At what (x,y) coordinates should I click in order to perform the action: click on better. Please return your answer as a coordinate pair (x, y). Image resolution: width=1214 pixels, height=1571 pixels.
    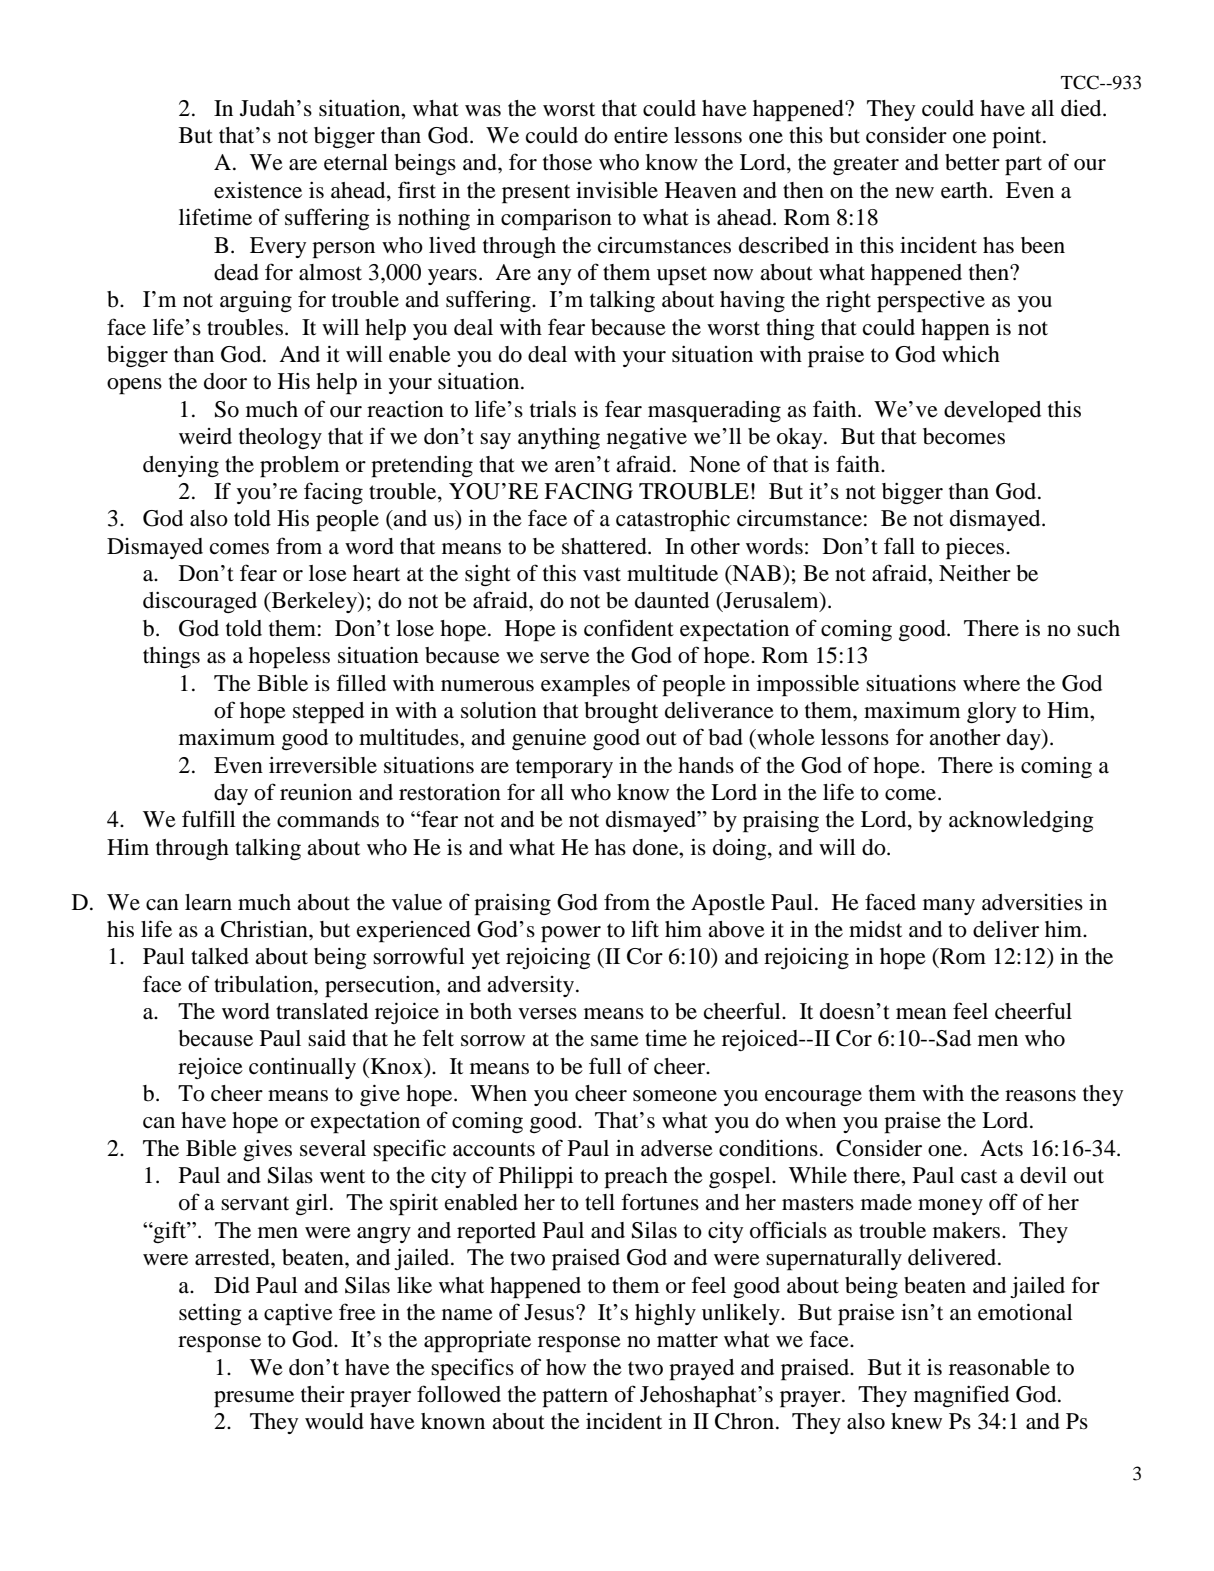
    Looking at the image, I should click on (972, 162).
